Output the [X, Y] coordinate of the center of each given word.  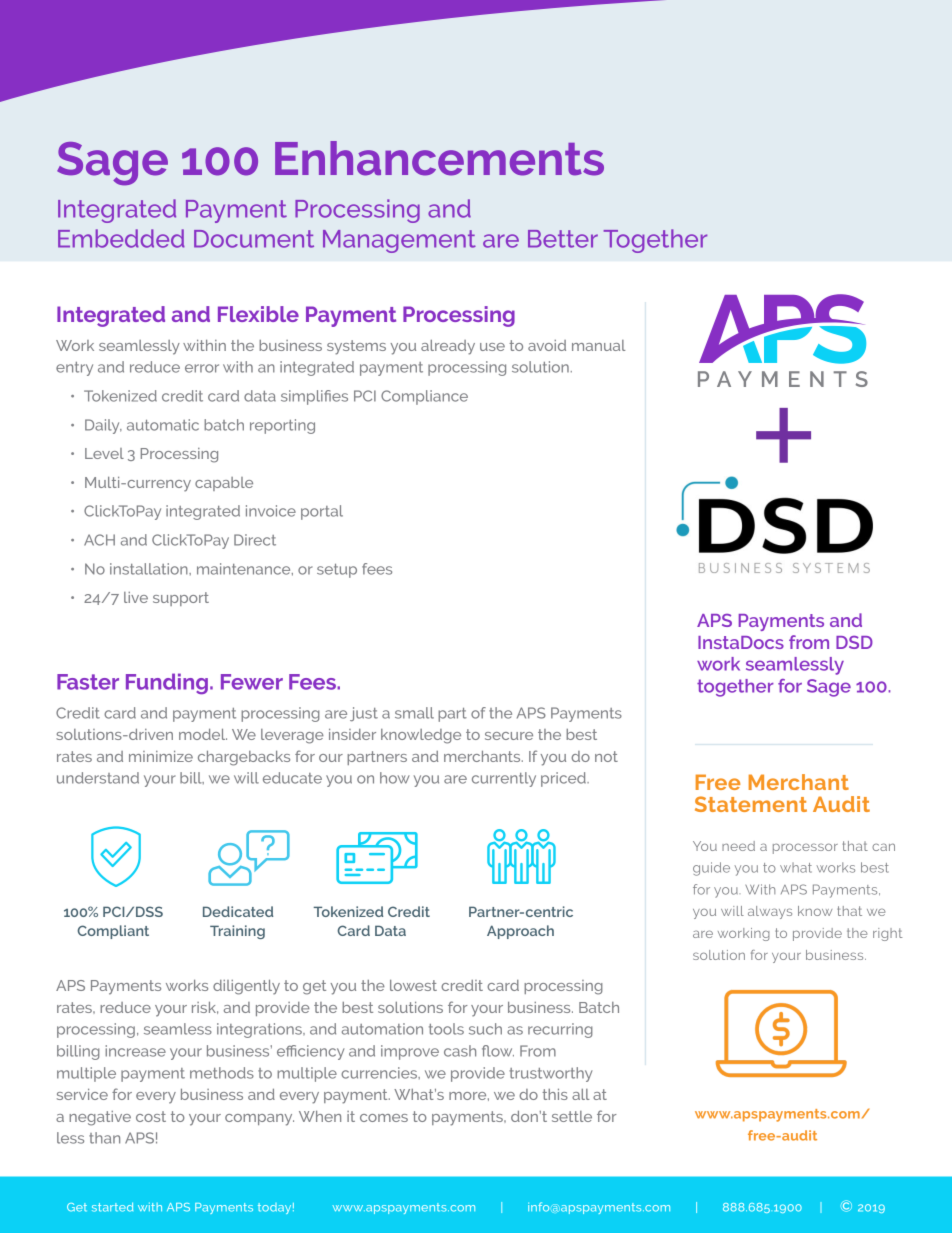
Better [563, 239]
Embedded [121, 238]
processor [805, 848]
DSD [854, 642]
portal [322, 512]
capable [224, 484]
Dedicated [238, 911]
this [555, 1094]
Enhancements [439, 158]
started [112, 1207]
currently [504, 779]
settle [572, 1116]
